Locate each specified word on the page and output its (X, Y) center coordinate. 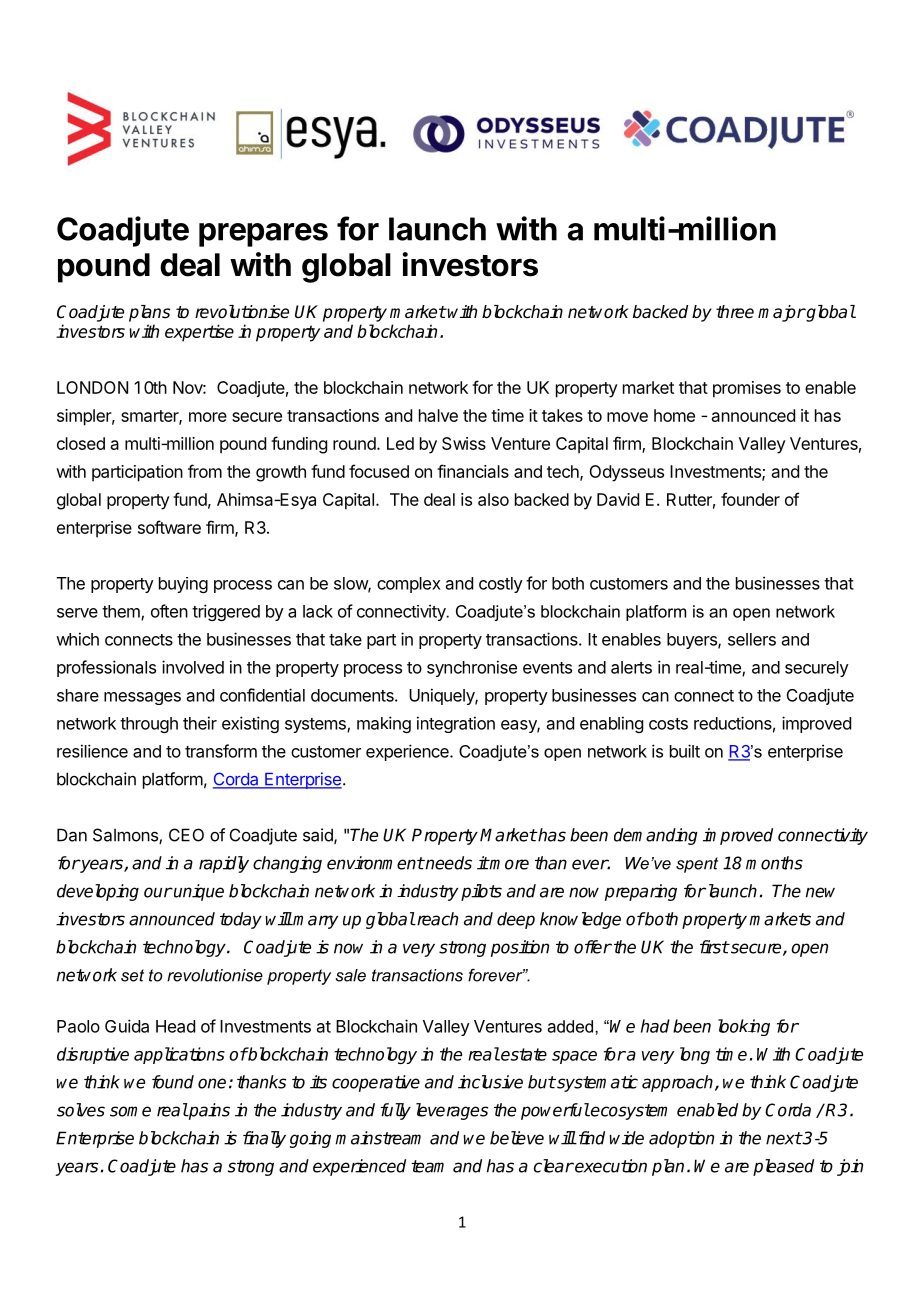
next (784, 1138)
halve (438, 415)
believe (517, 1138)
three (735, 312)
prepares (263, 235)
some (130, 1111)
